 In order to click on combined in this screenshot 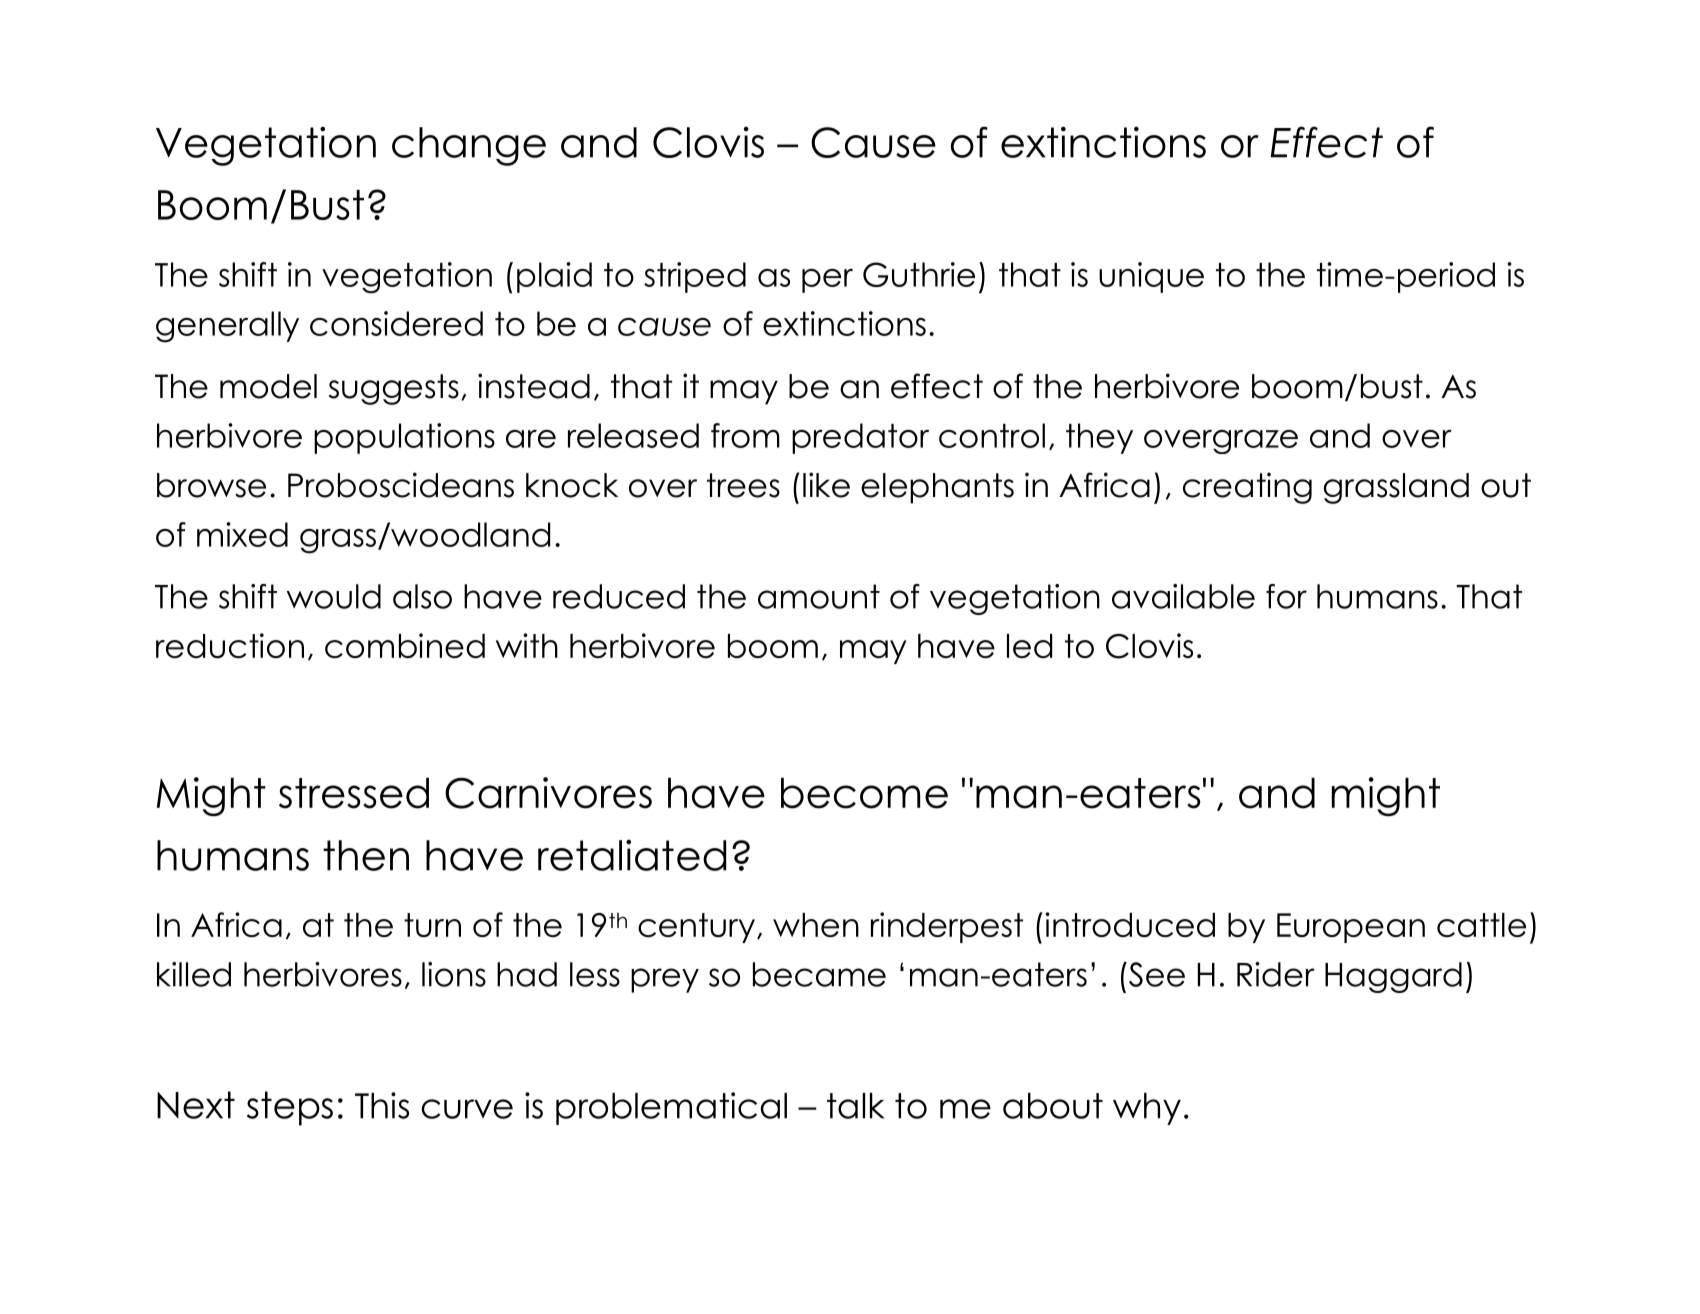, I will do `click(405, 645)`.
